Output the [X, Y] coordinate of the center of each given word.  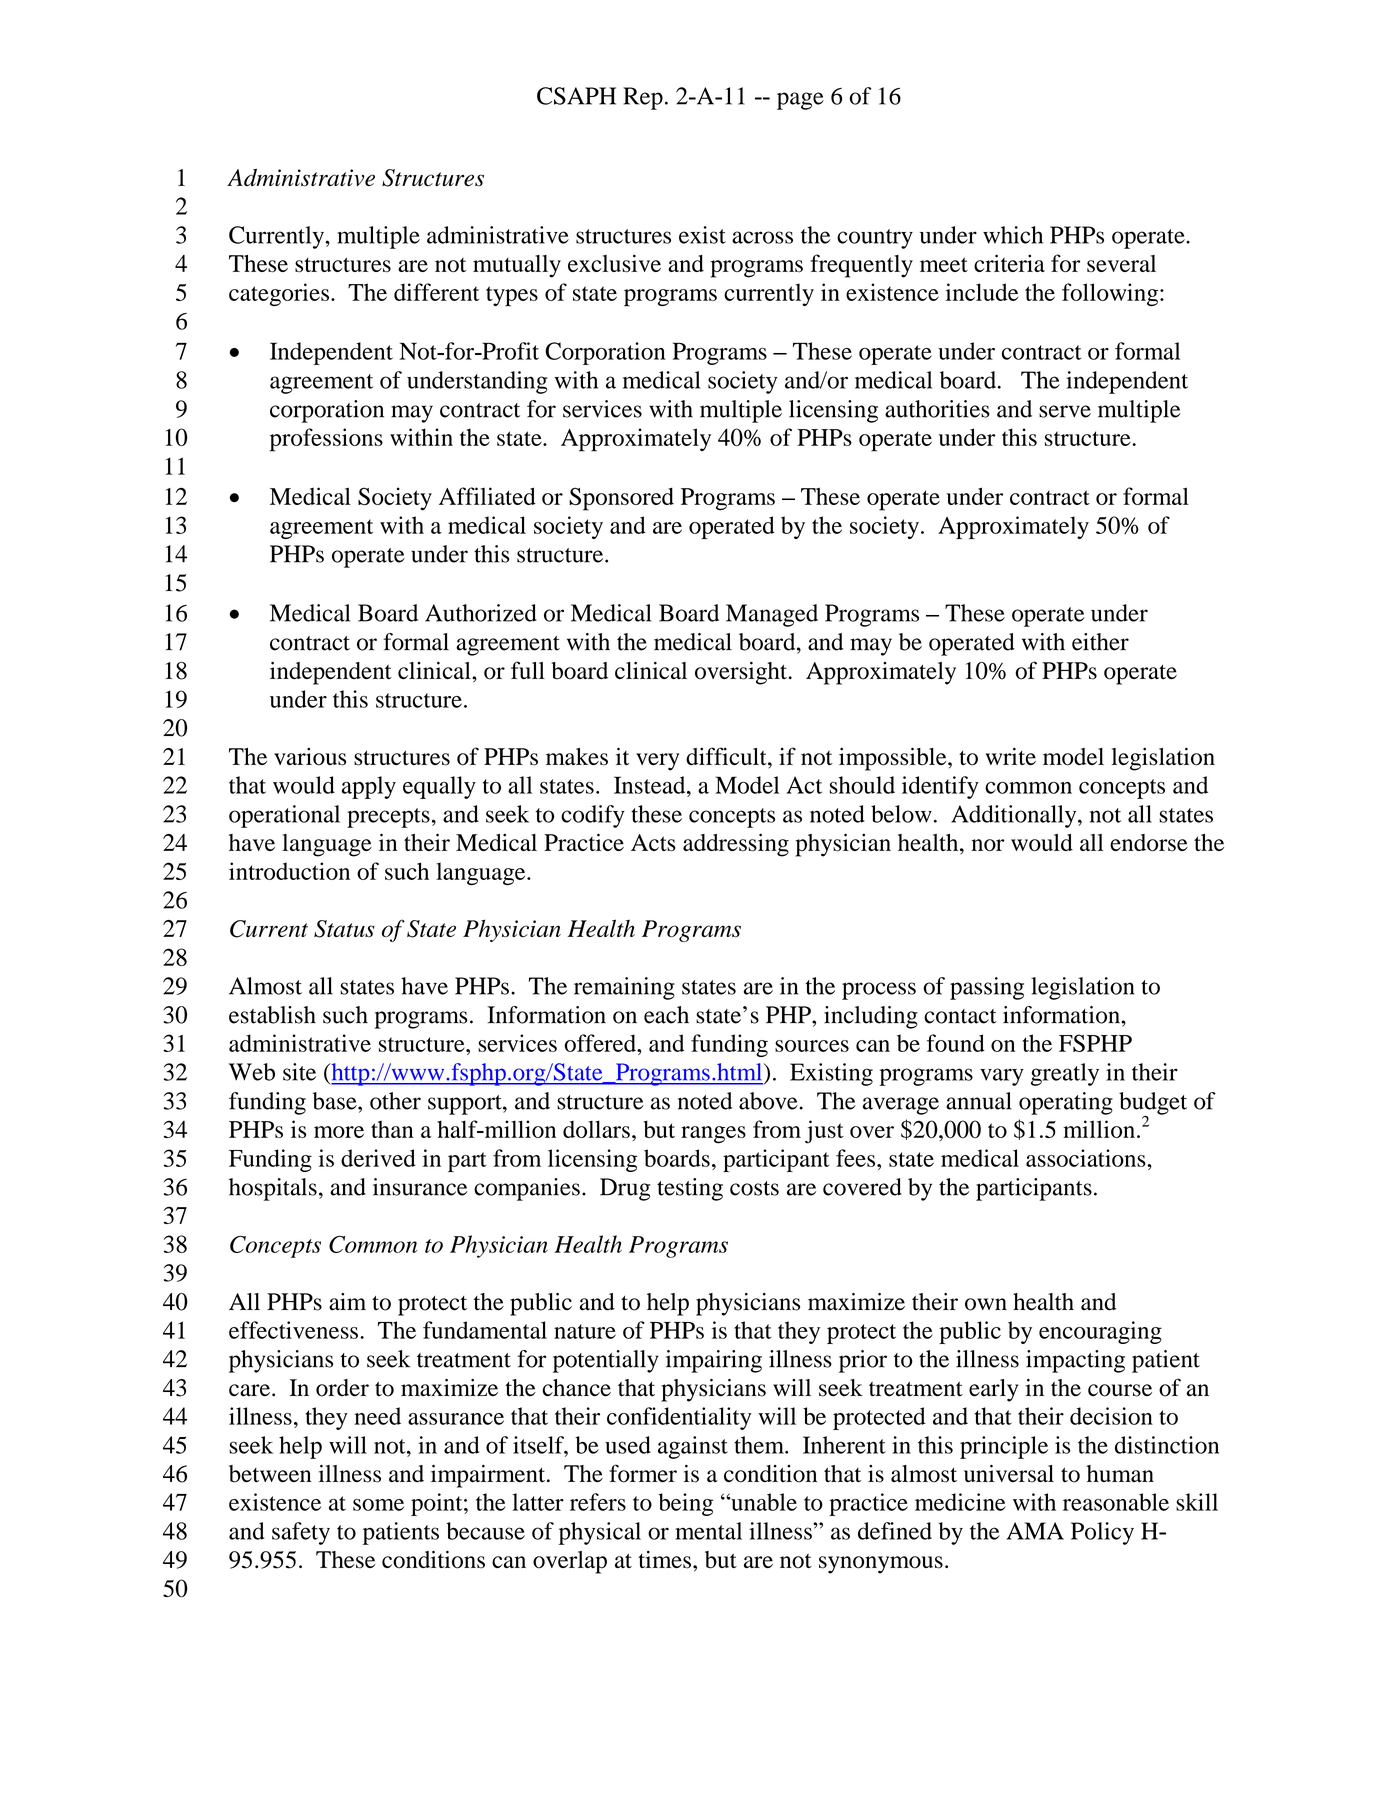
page [800, 101]
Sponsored [621, 499]
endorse [1149, 843]
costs [754, 1188]
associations [1087, 1158]
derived [378, 1158]
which [1013, 235]
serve [1065, 411]
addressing [736, 845]
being [685, 1504]
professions [326, 440]
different [436, 292]
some [378, 1505]
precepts [388, 818]
